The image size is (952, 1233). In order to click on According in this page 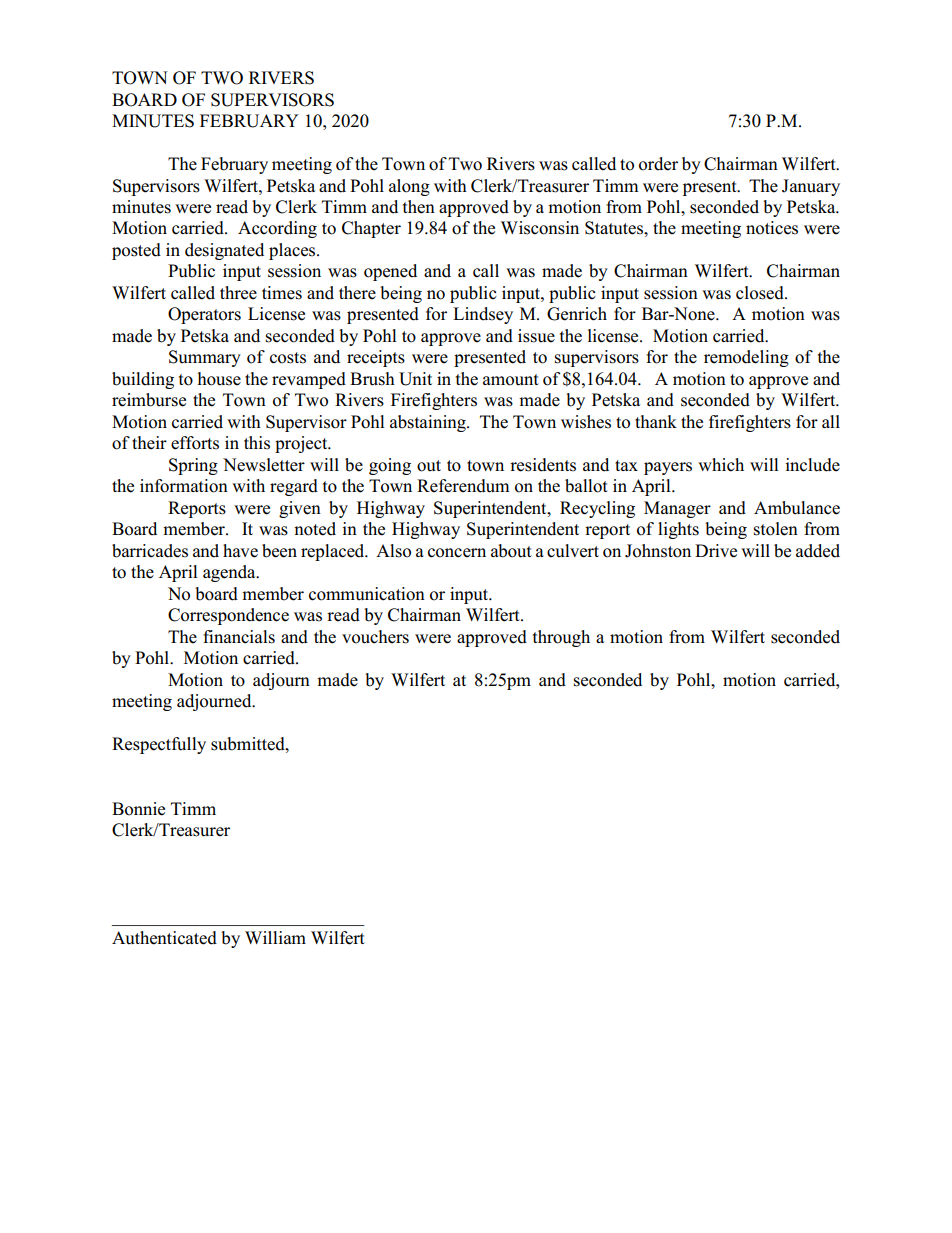, I will do `click(277, 229)`.
